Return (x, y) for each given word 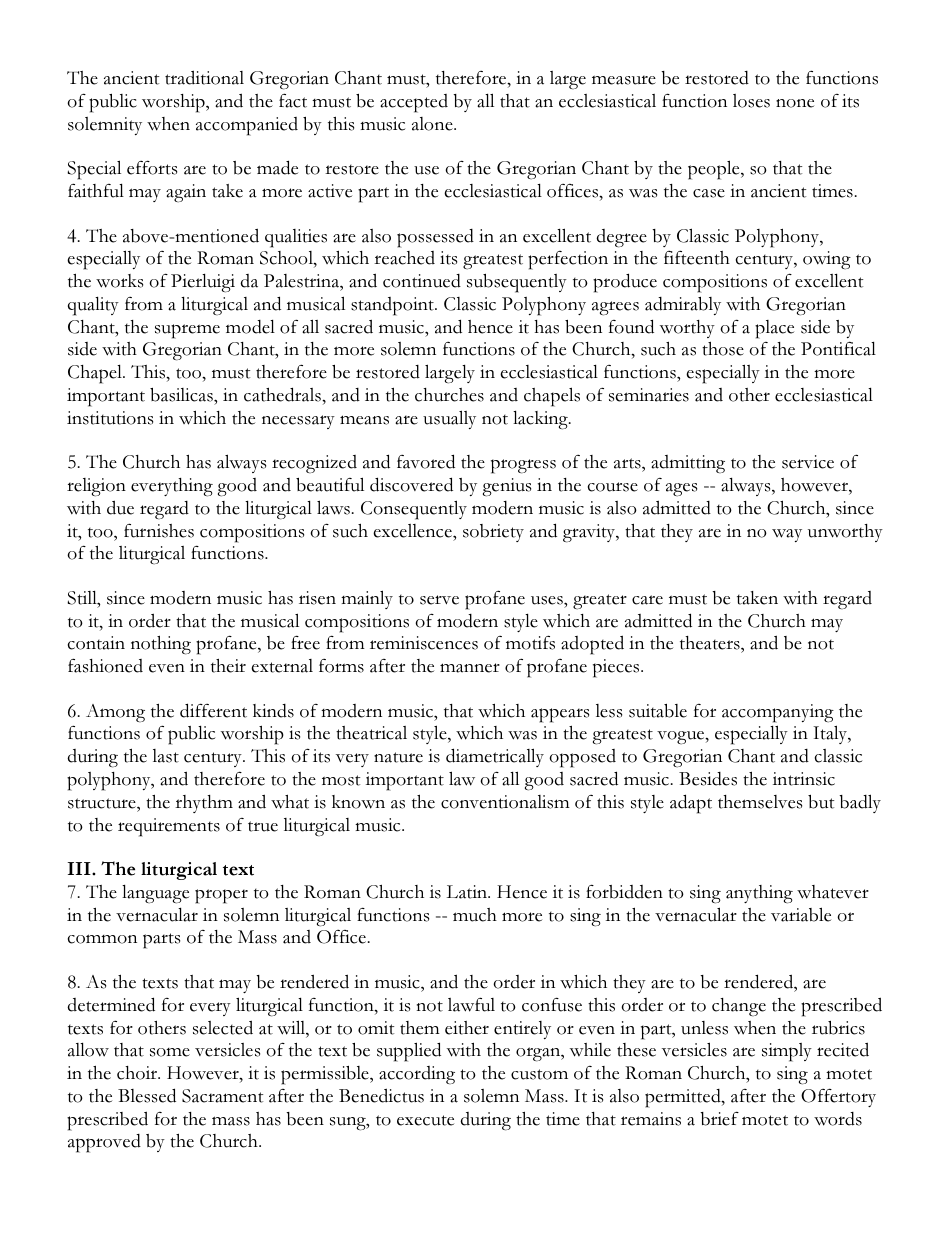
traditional (204, 77)
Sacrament (222, 1096)
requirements (169, 827)
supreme (187, 331)
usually (449, 419)
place (774, 329)
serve (439, 600)
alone (433, 124)
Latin (468, 892)
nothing (161, 645)
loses (751, 101)
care (647, 600)
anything (759, 894)
